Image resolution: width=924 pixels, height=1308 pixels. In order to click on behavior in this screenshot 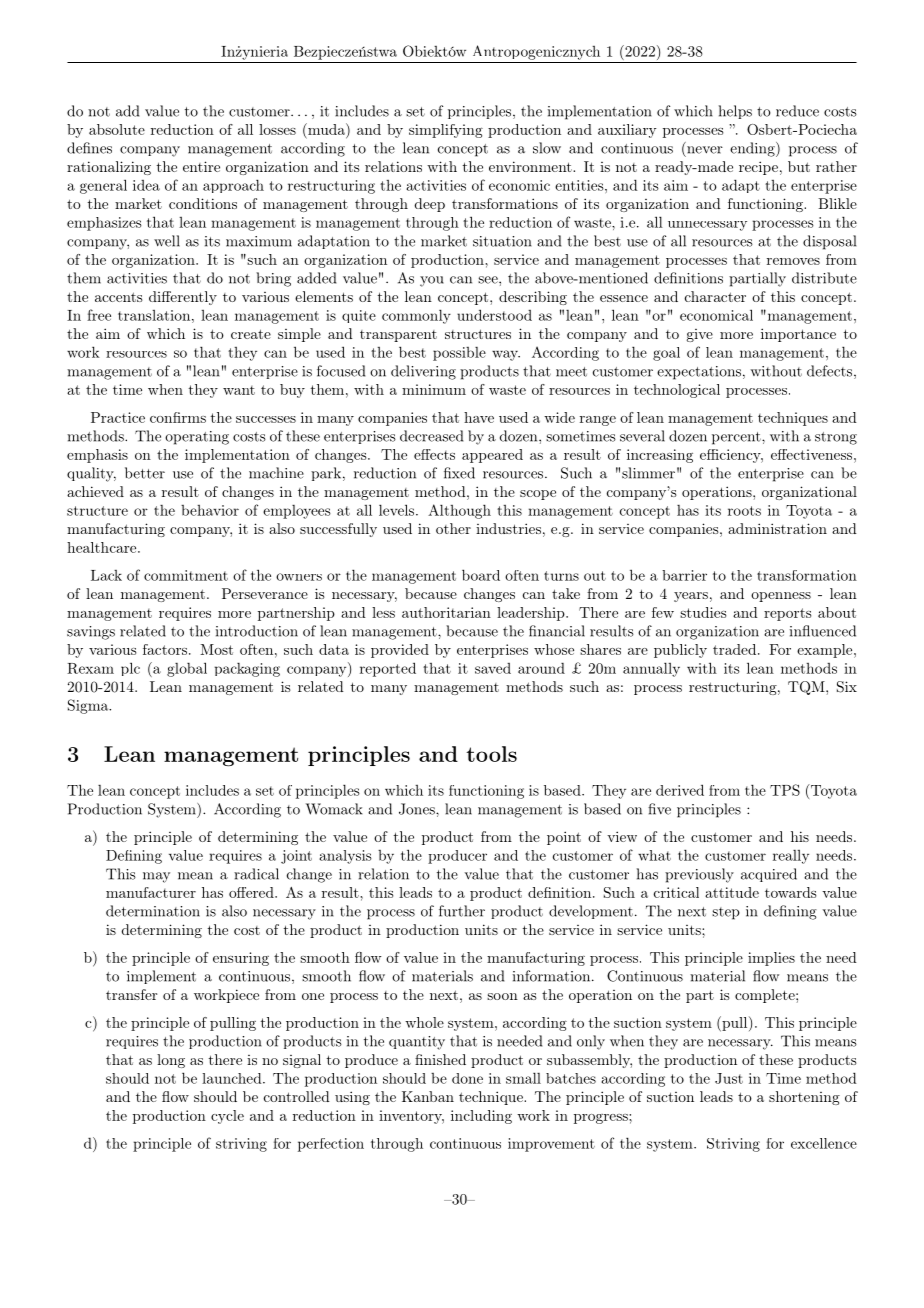, I will do `click(210, 510)`.
